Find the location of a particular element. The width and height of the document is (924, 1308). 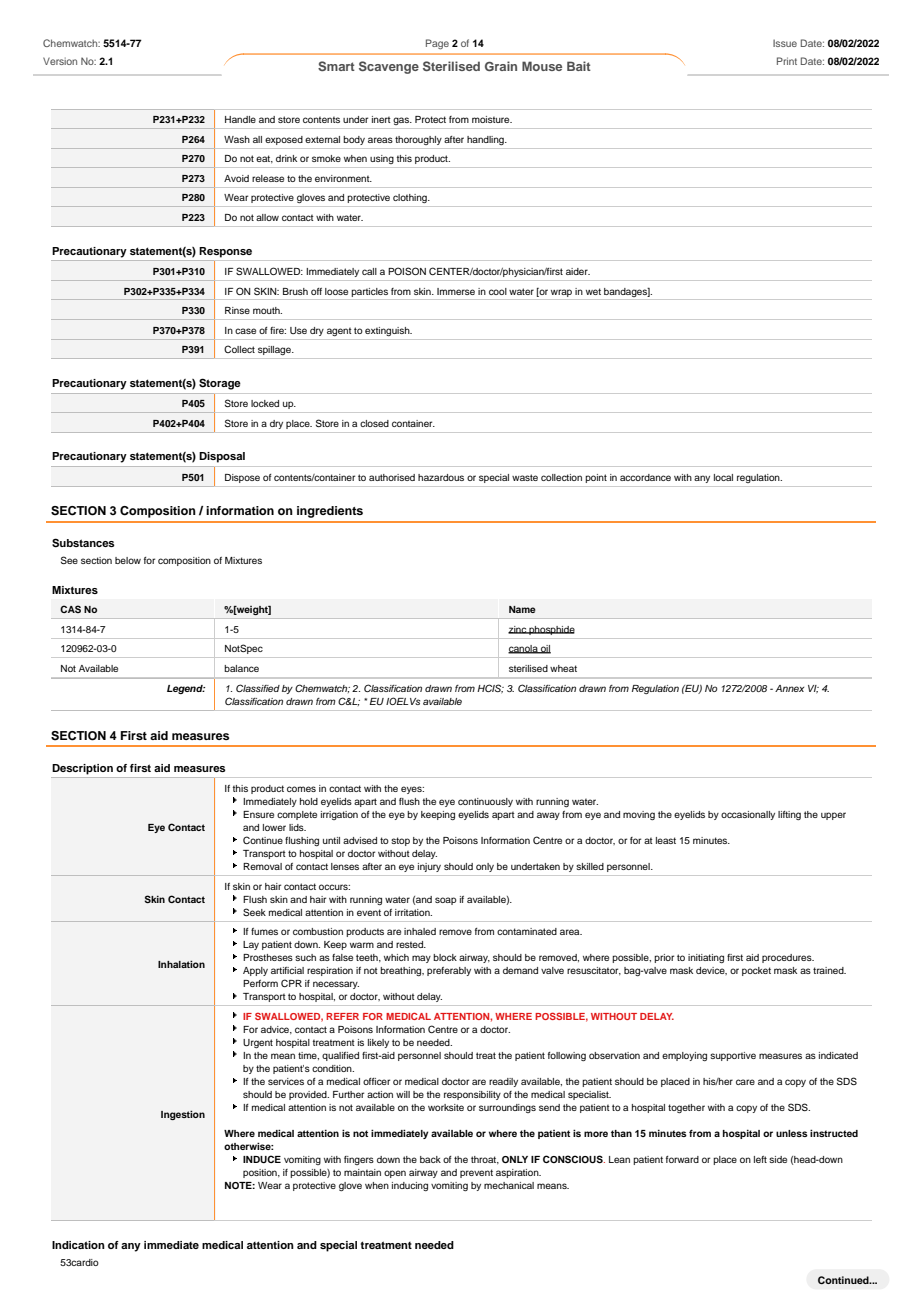

Page is located at coordinates (437, 44).
